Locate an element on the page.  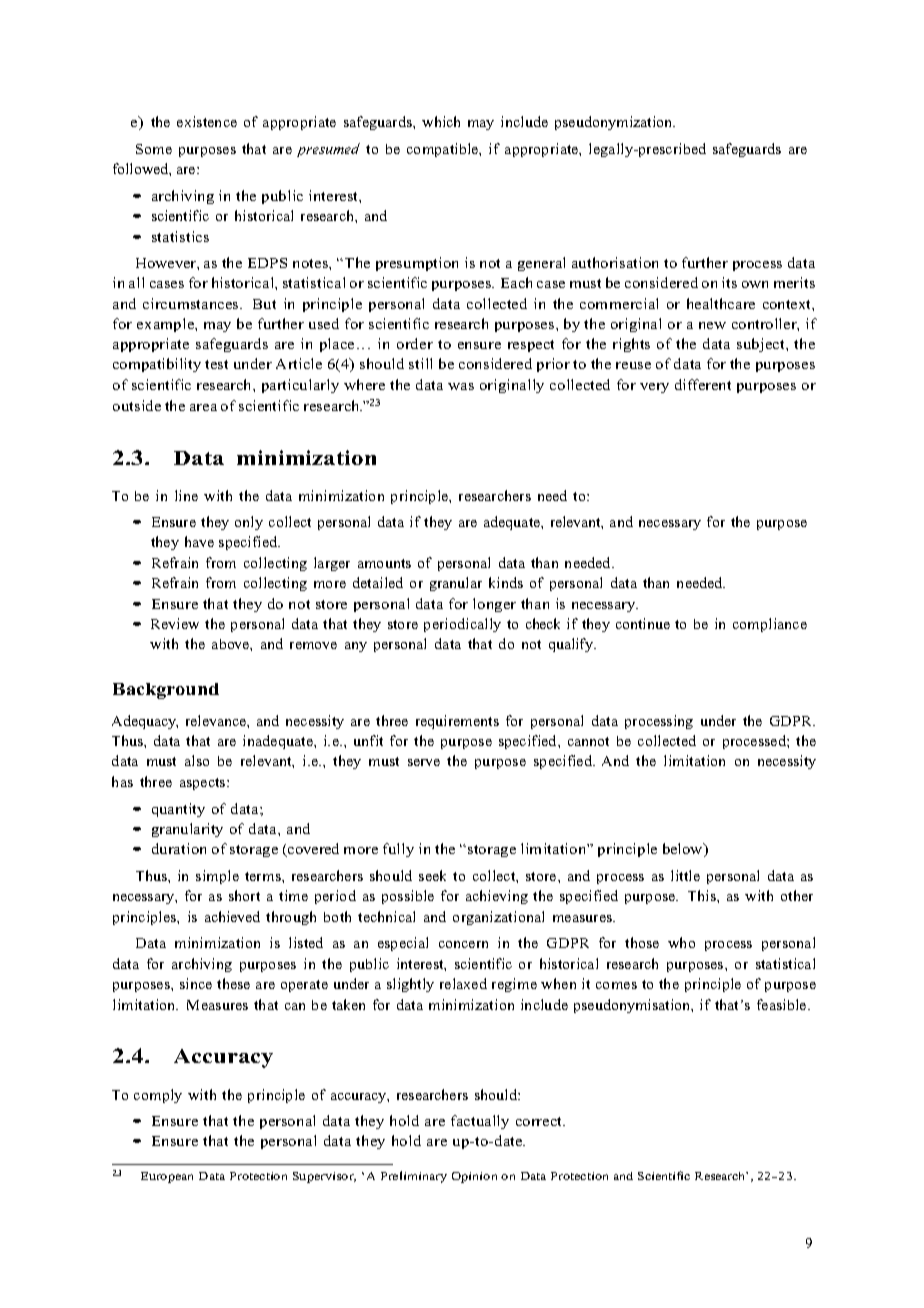
longer is located at coordinates (494, 605).
